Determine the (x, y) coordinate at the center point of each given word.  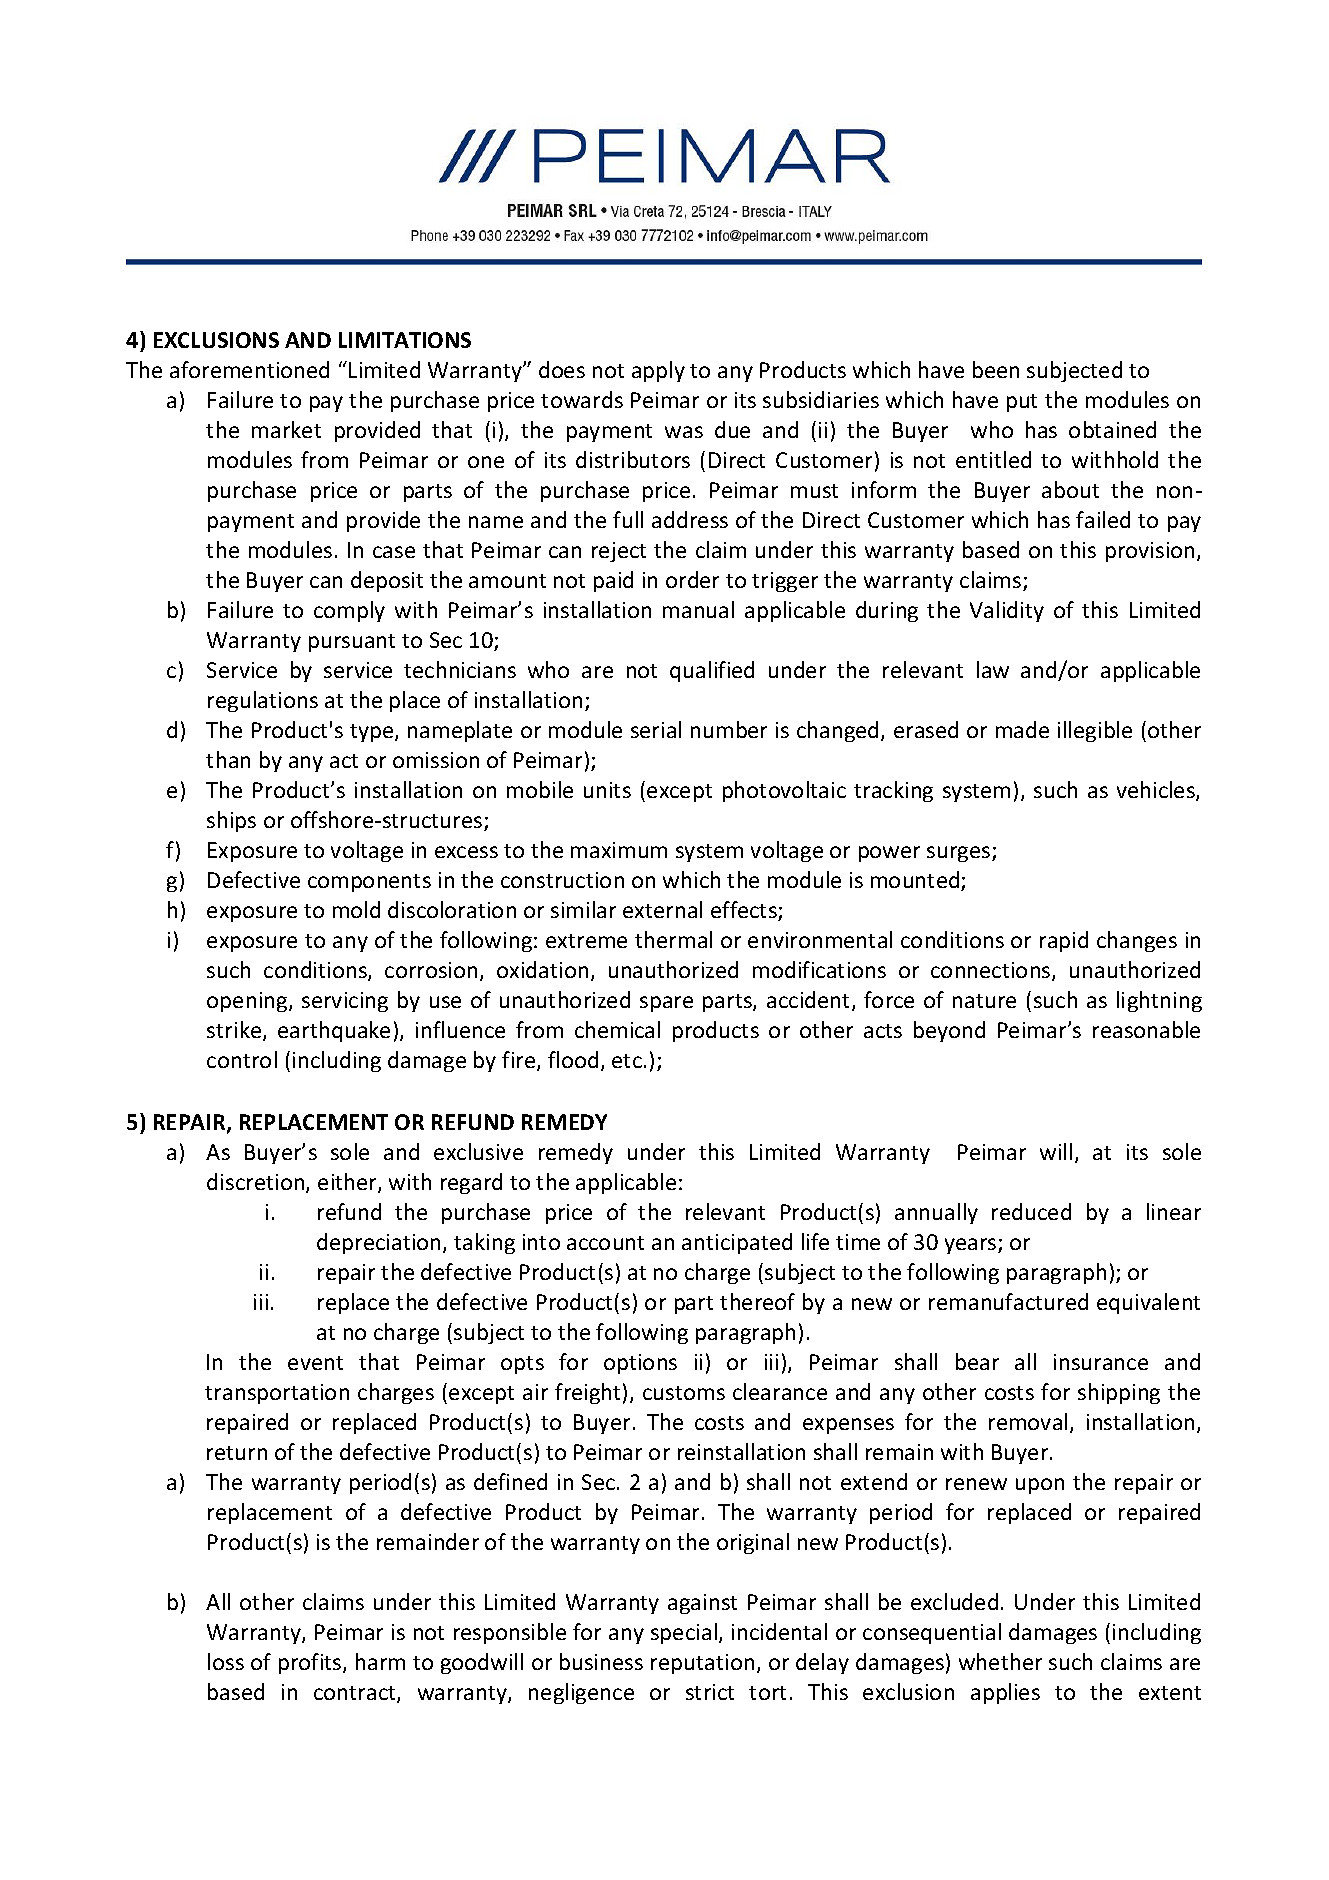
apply (658, 371)
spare (666, 1004)
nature (984, 1001)
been (996, 369)
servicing (345, 1002)
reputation (702, 1664)
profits (311, 1663)
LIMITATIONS (405, 340)
